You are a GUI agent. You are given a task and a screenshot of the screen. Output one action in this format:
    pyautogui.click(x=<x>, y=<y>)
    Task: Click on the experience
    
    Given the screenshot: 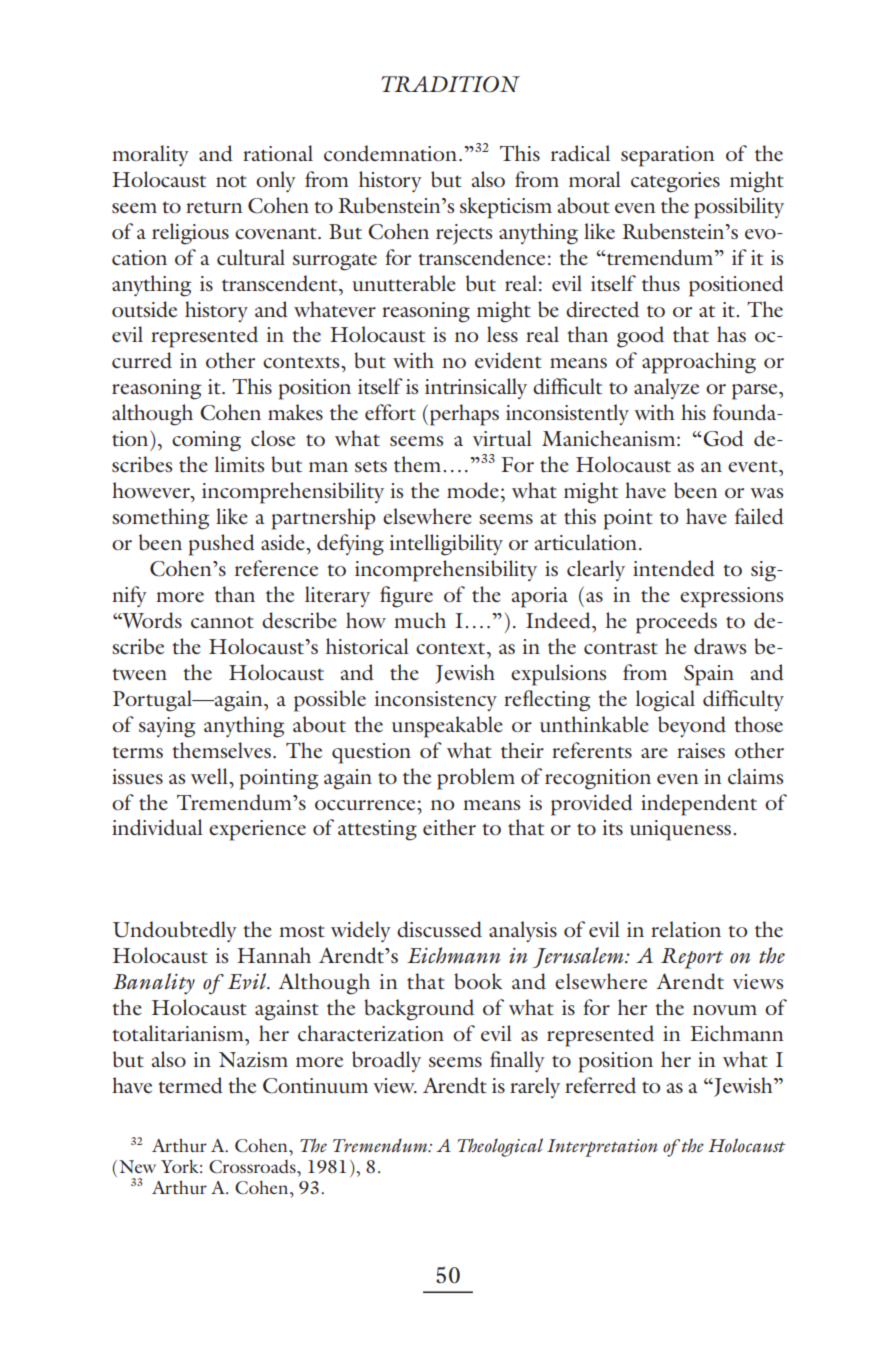 What is the action you would take?
    pyautogui.click(x=257, y=830)
